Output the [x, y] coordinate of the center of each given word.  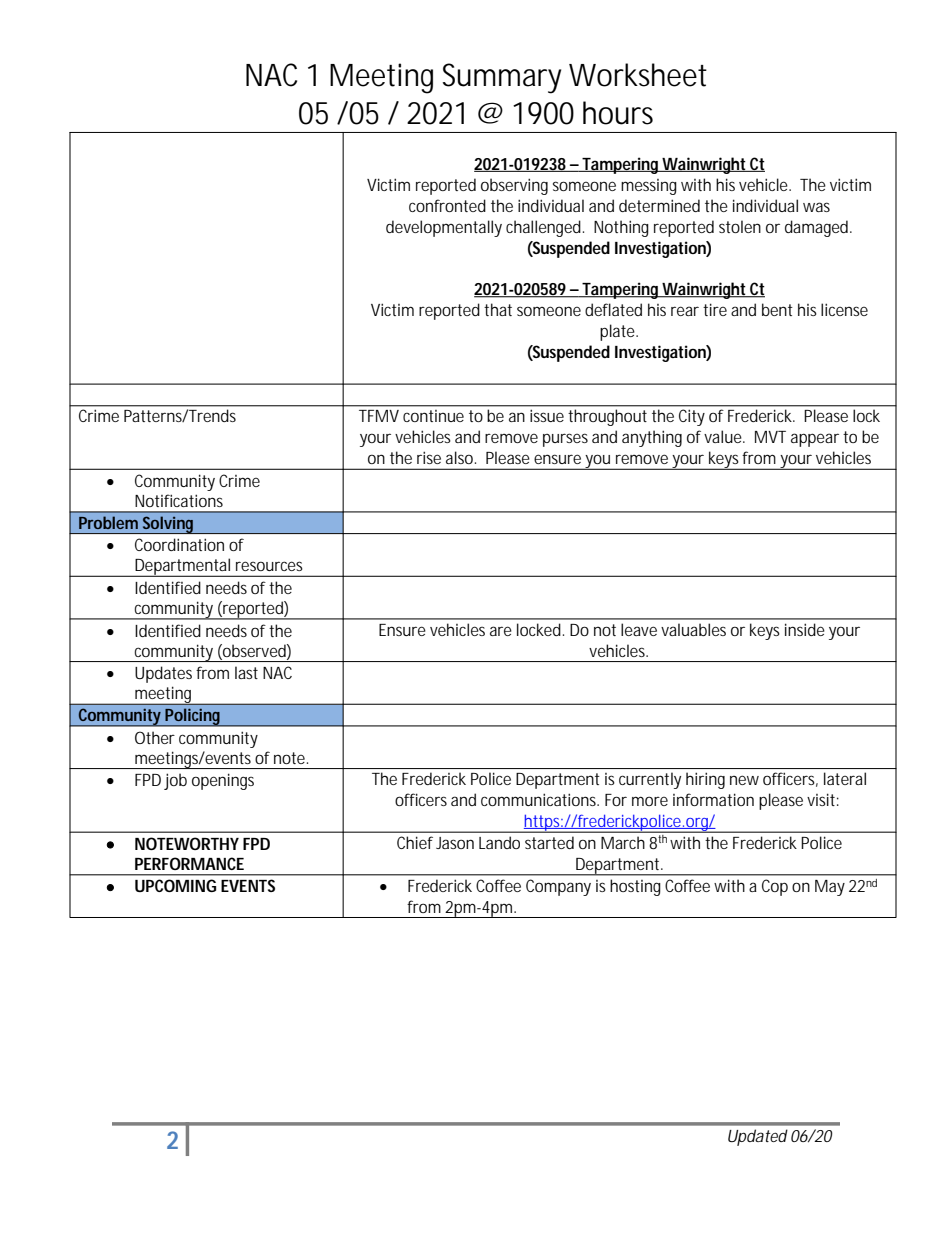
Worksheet [638, 75]
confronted [447, 205]
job [175, 781]
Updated [758, 1137]
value [724, 436]
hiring [705, 781]
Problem [108, 522]
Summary [501, 78]
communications [540, 799]
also [461, 457]
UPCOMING [175, 885]
